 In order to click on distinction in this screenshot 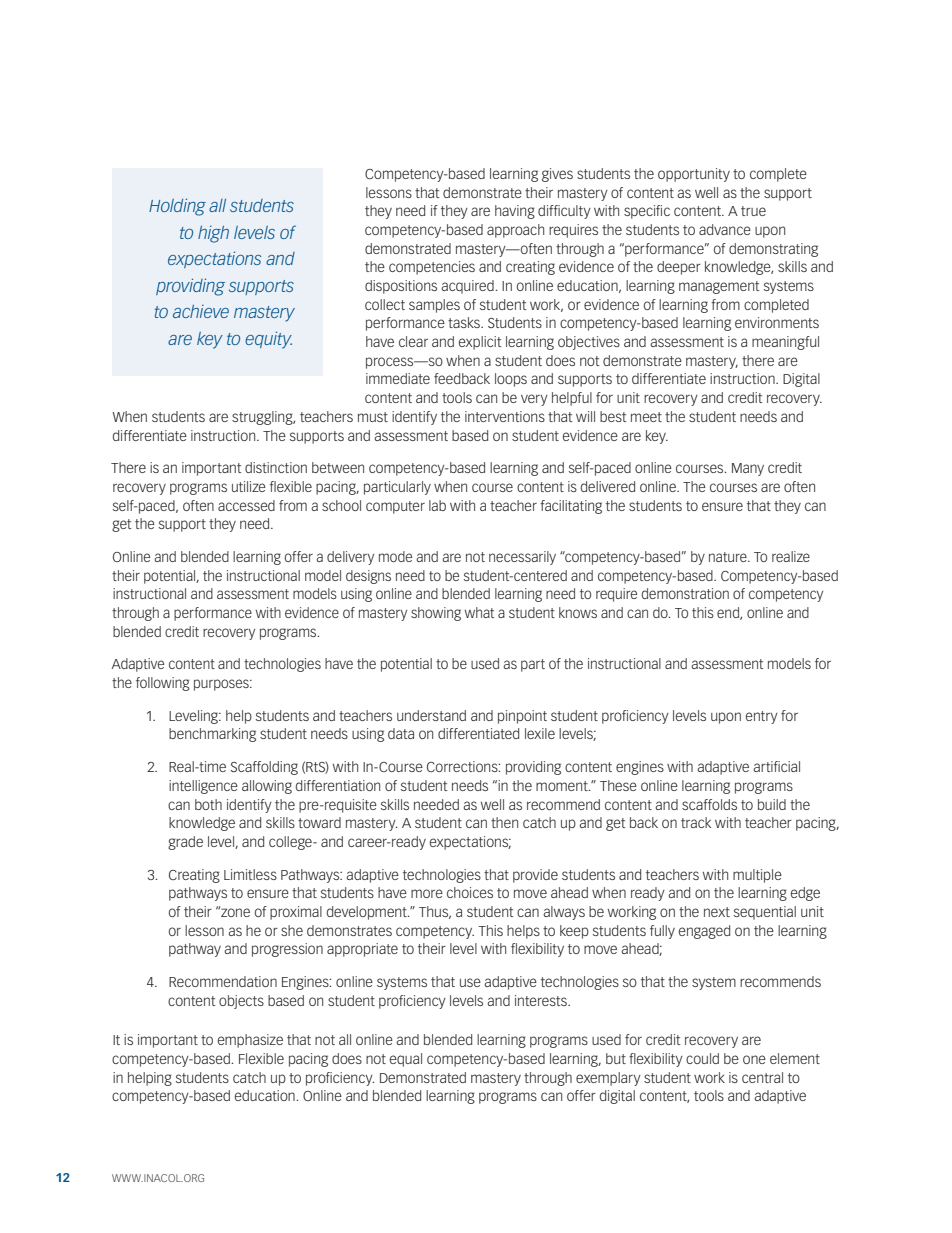, I will do `click(276, 467)`.
